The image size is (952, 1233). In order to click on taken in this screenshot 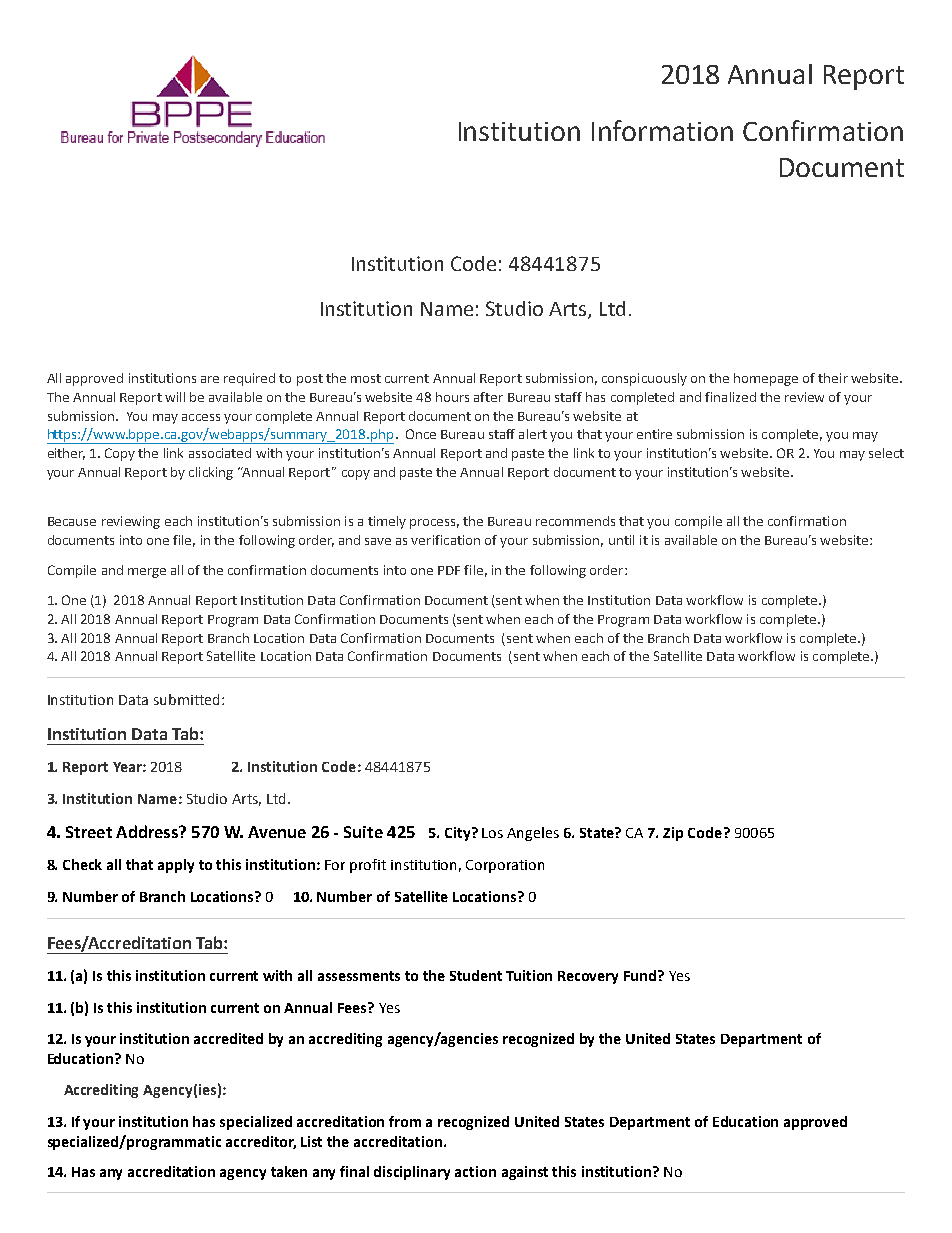, I will do `click(289, 1171)`.
